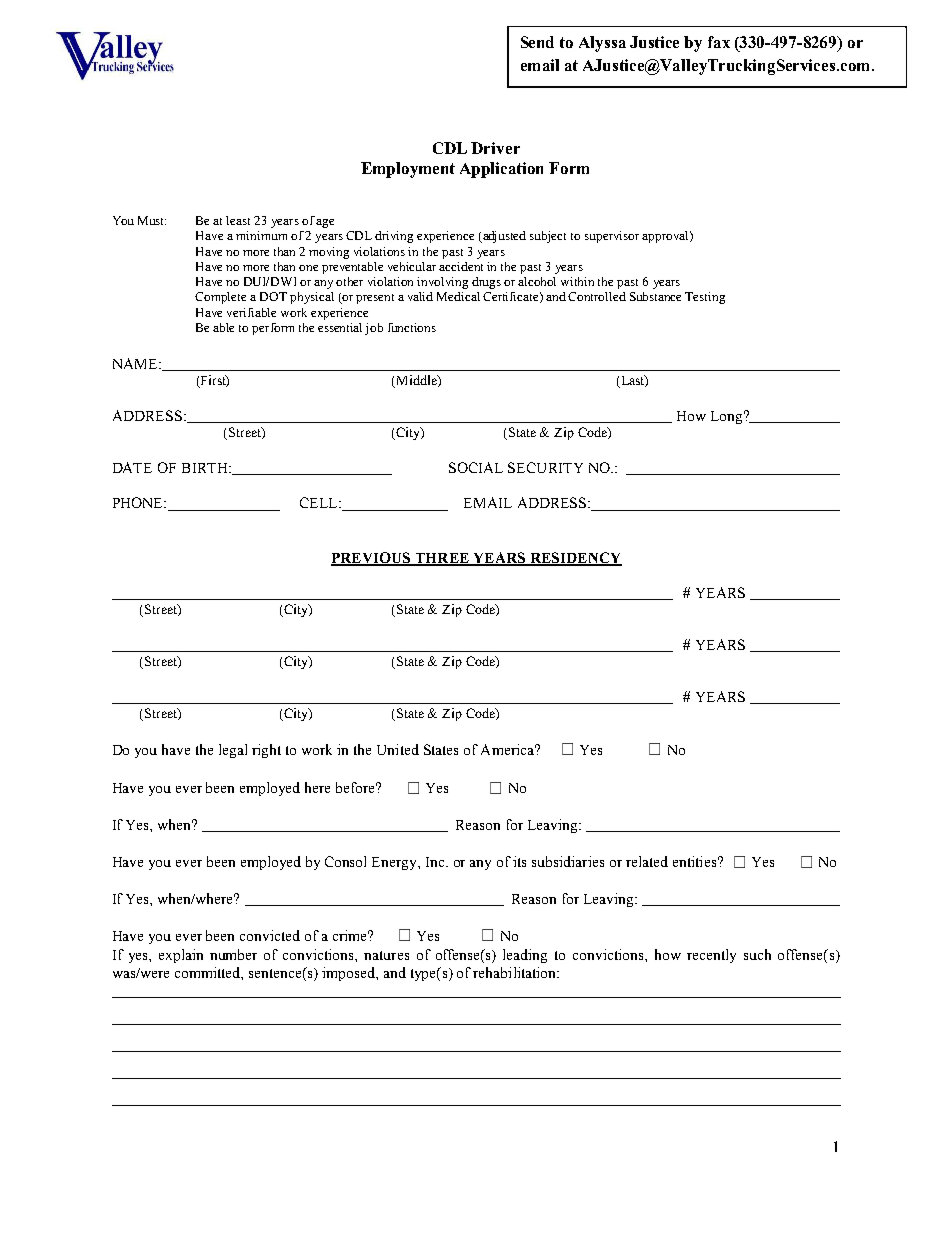  I want to click on number, so click(233, 954).
